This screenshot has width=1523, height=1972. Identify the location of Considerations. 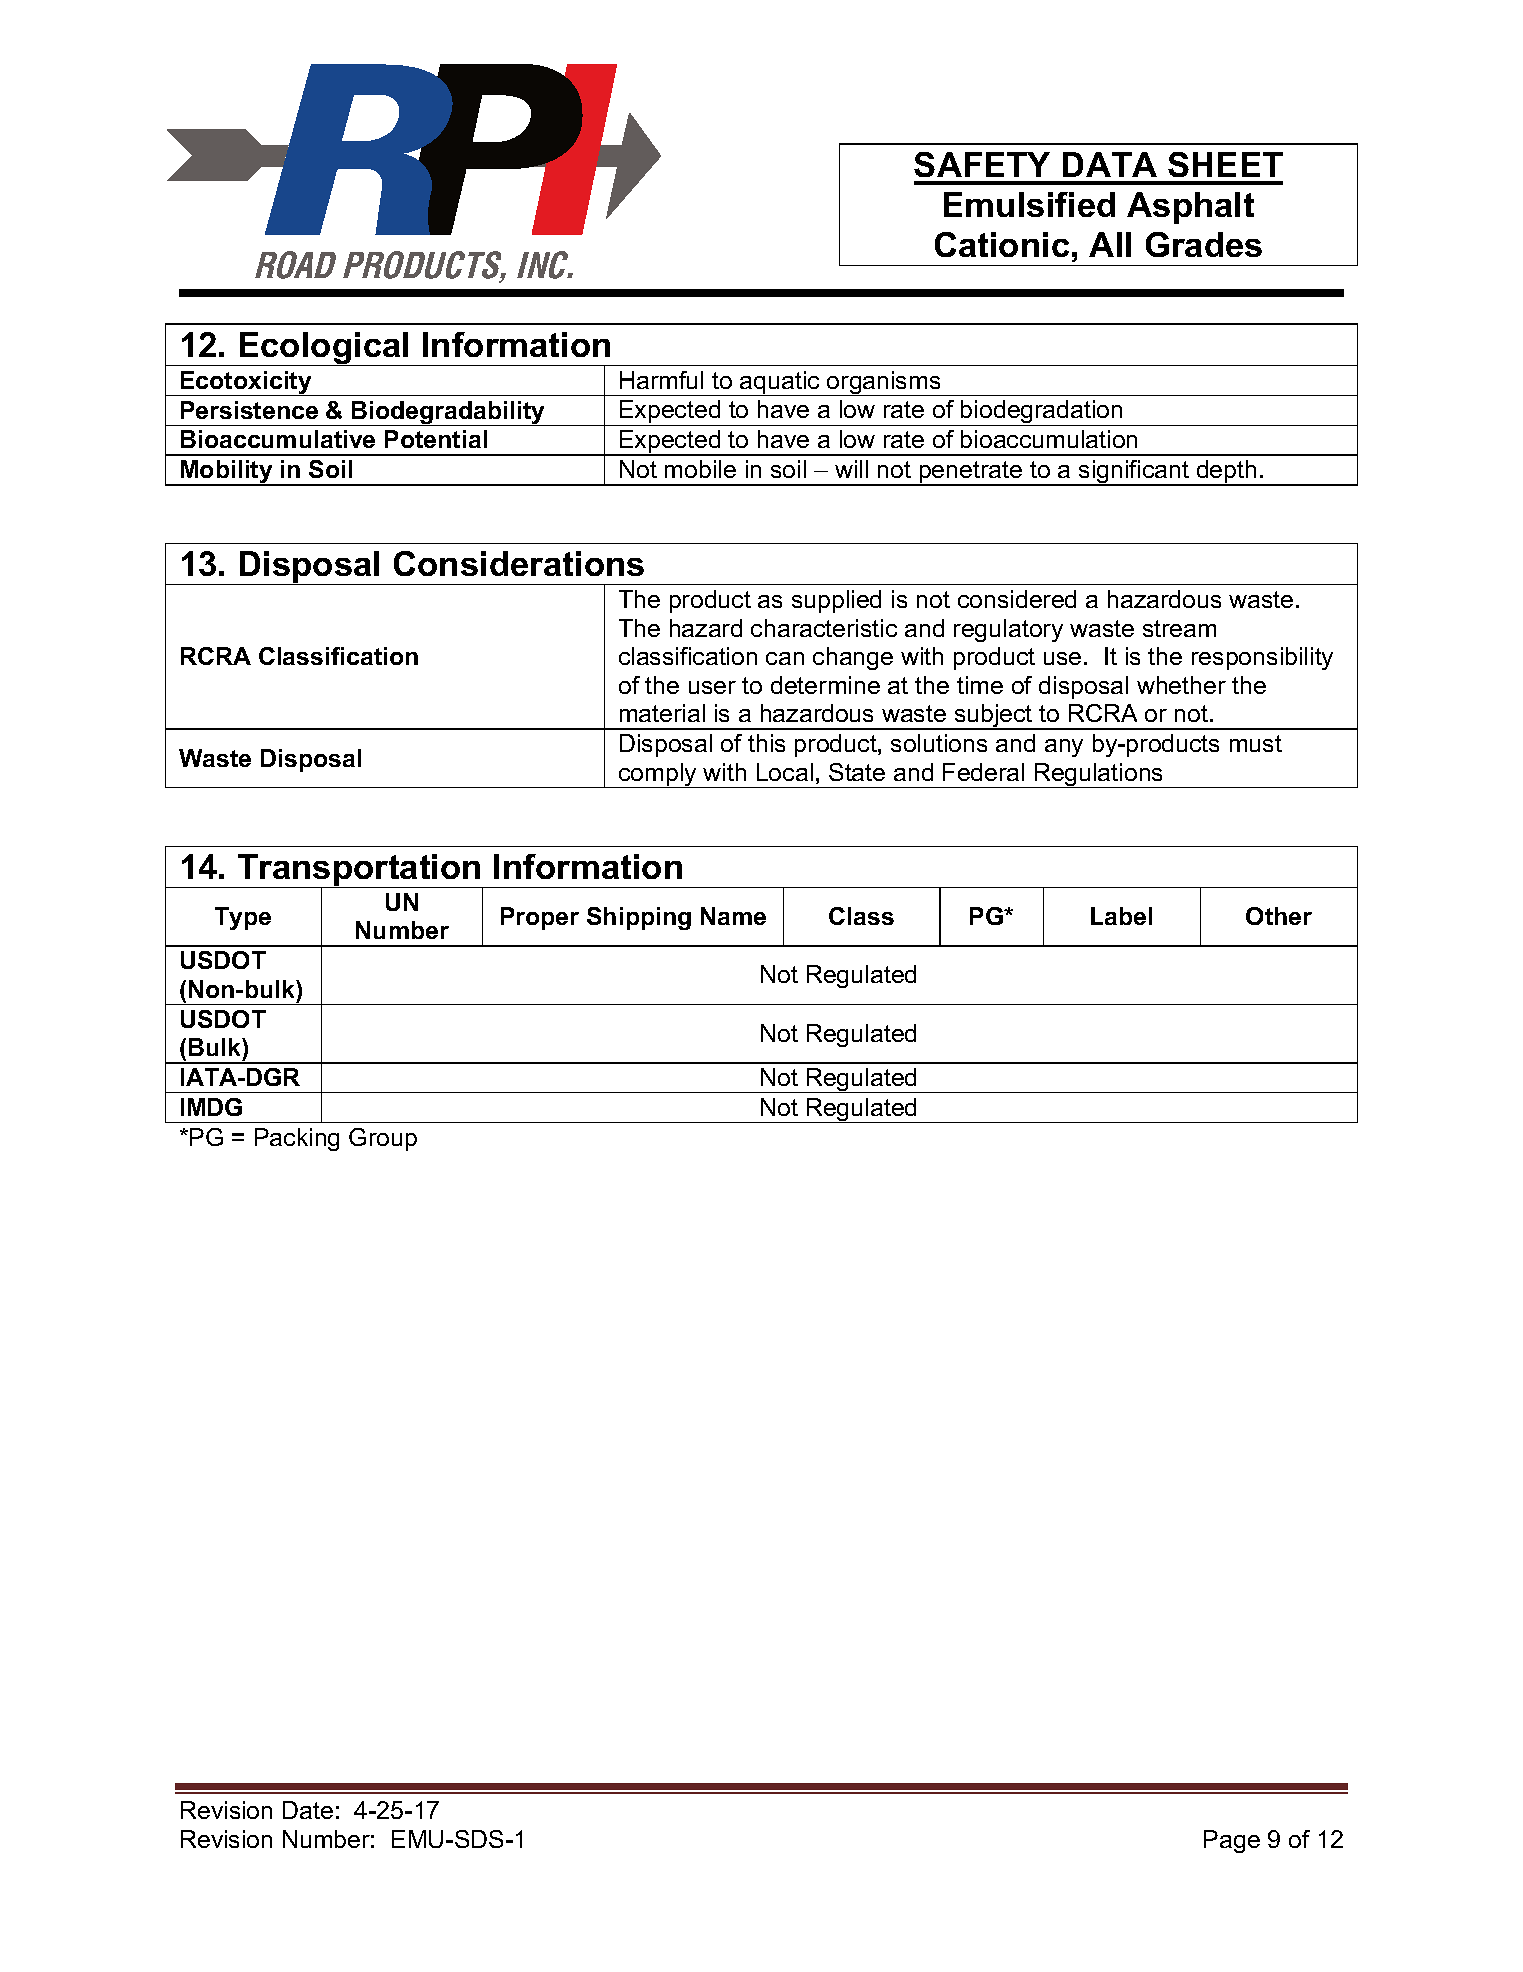
(519, 563).
